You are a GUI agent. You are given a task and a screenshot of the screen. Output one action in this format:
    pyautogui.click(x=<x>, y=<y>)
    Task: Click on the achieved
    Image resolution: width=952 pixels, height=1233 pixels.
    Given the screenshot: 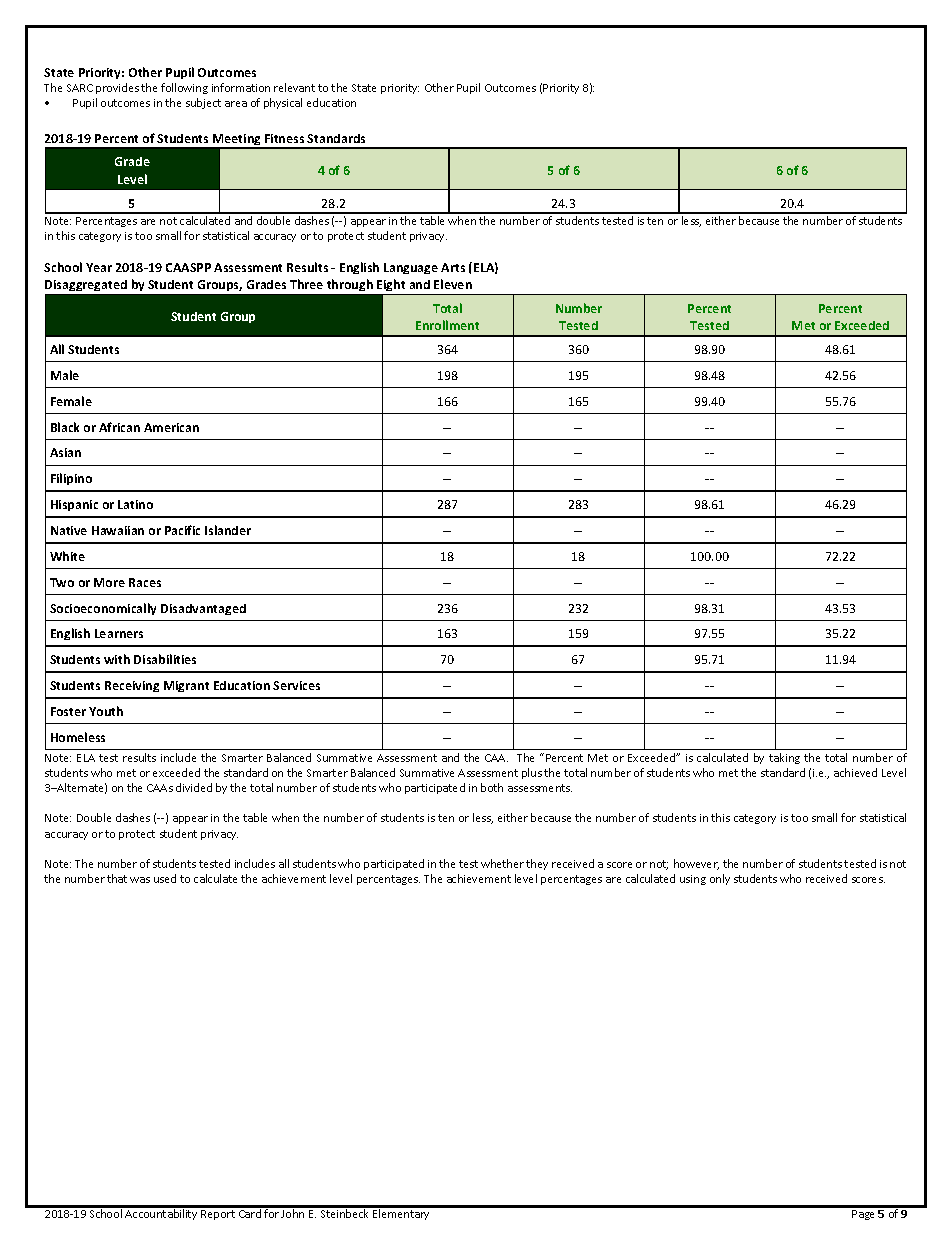 What is the action you would take?
    pyautogui.click(x=855, y=772)
